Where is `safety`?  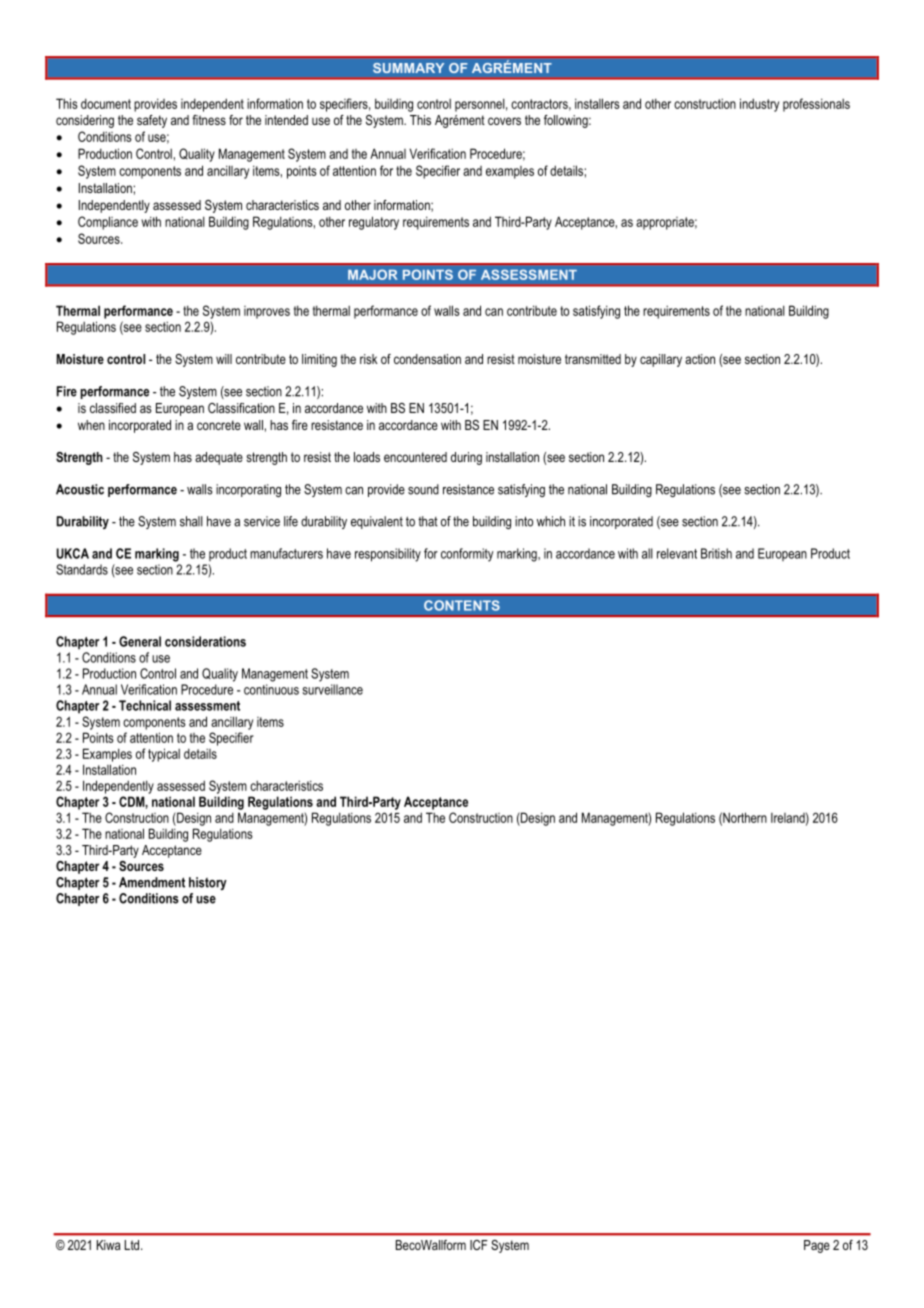 safety is located at coordinates (152, 121).
